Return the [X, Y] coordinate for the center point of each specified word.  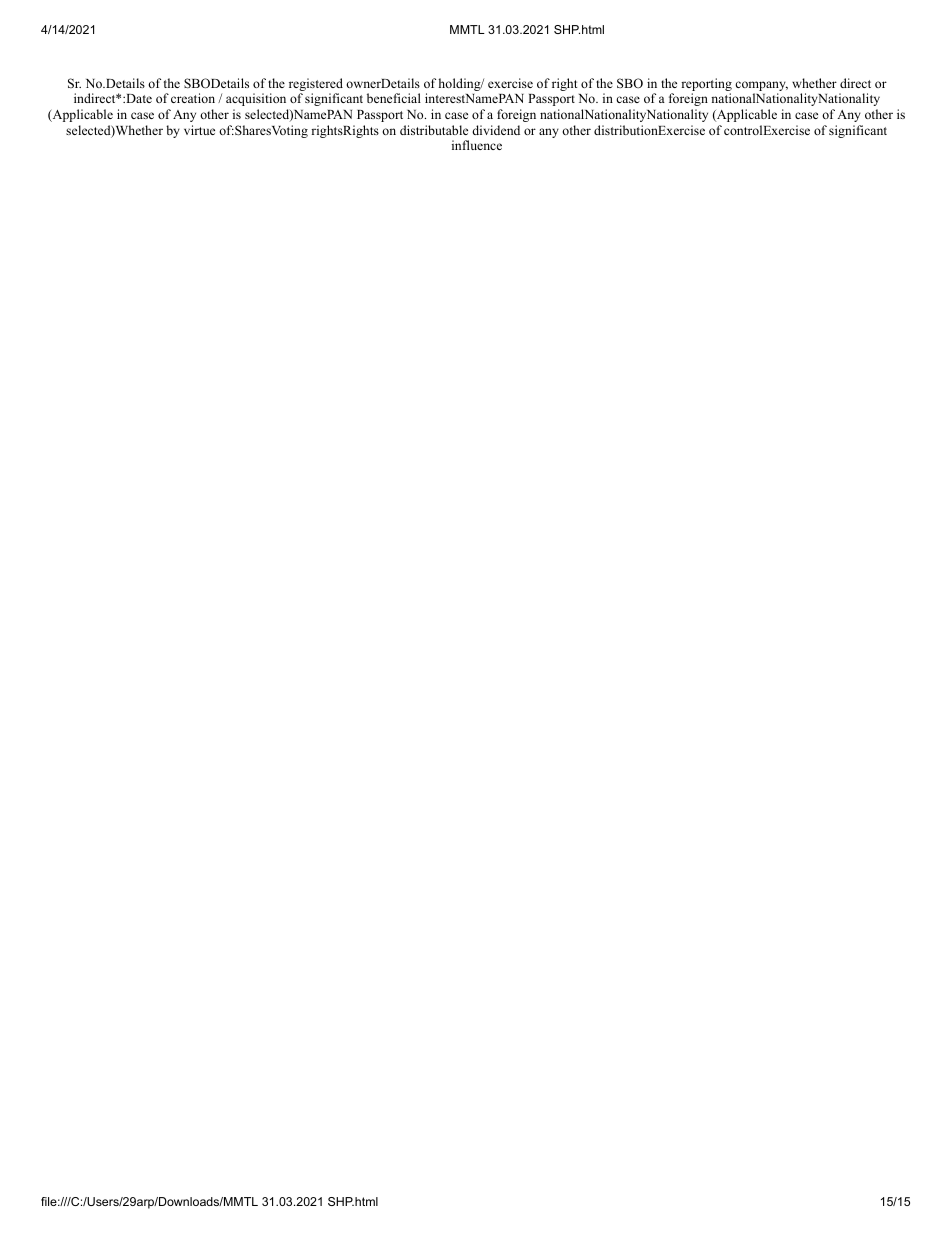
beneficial [394, 98]
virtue [199, 130]
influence [477, 145]
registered [316, 86]
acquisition [256, 99]
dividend [496, 130]
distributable [434, 130]
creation [193, 98]
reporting [706, 86]
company [761, 87]
